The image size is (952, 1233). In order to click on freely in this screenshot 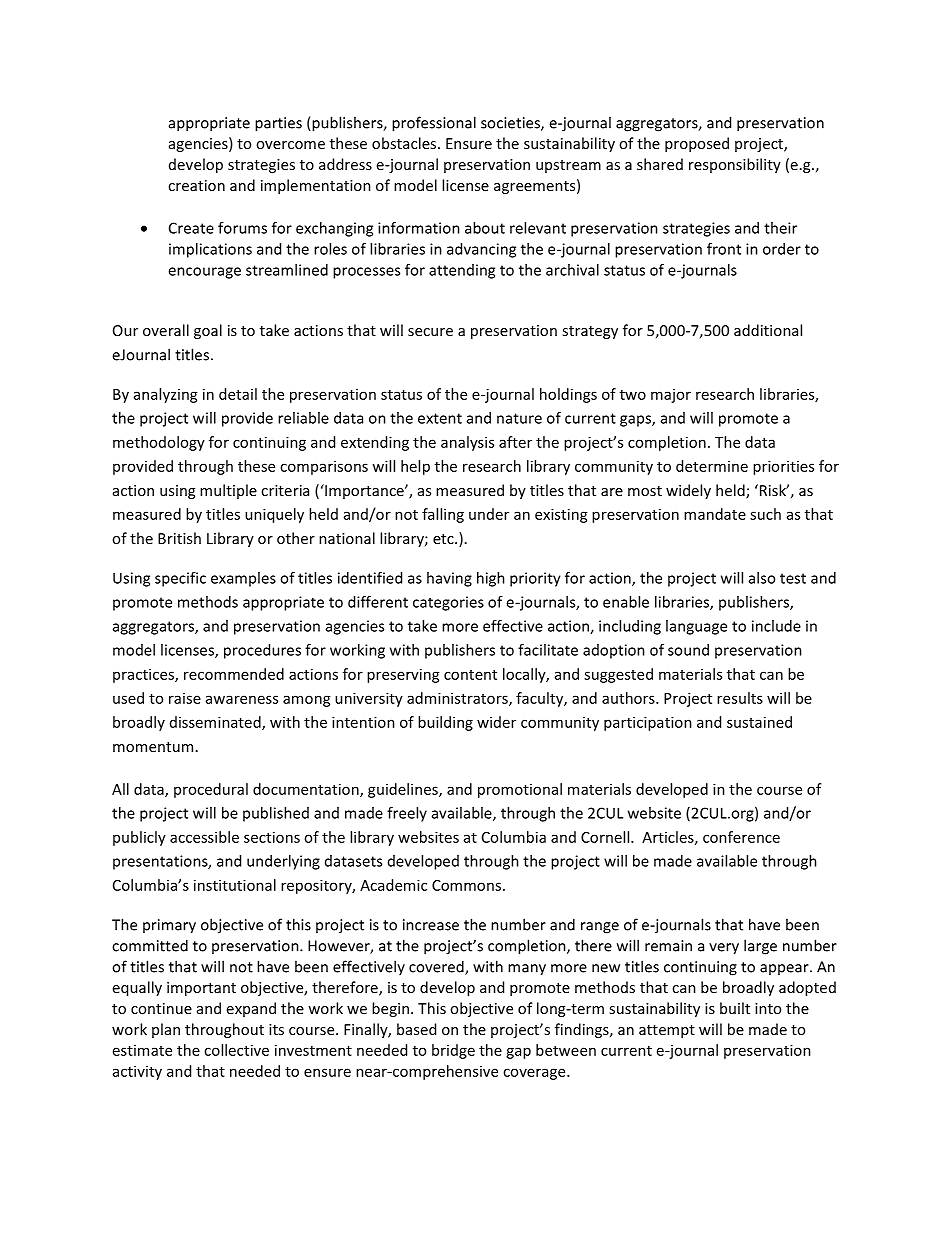, I will do `click(407, 814)`.
